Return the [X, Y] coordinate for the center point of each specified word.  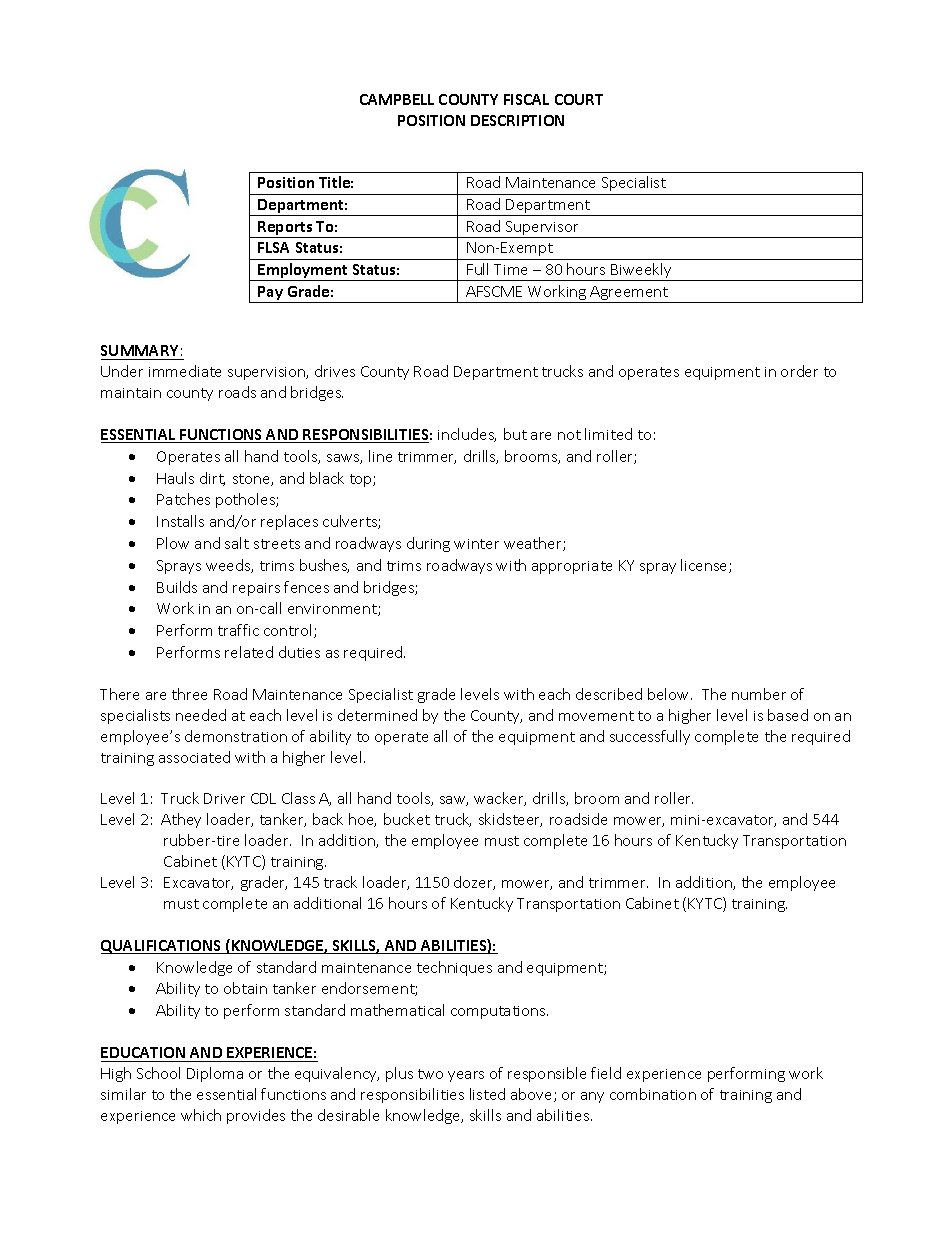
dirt [212, 479]
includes [467, 435]
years [466, 1076]
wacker [500, 799]
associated [194, 757]
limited [608, 434]
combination [653, 1094]
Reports [285, 229]
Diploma [215, 1074]
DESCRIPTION [517, 120]
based [788, 715]
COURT [579, 99]
